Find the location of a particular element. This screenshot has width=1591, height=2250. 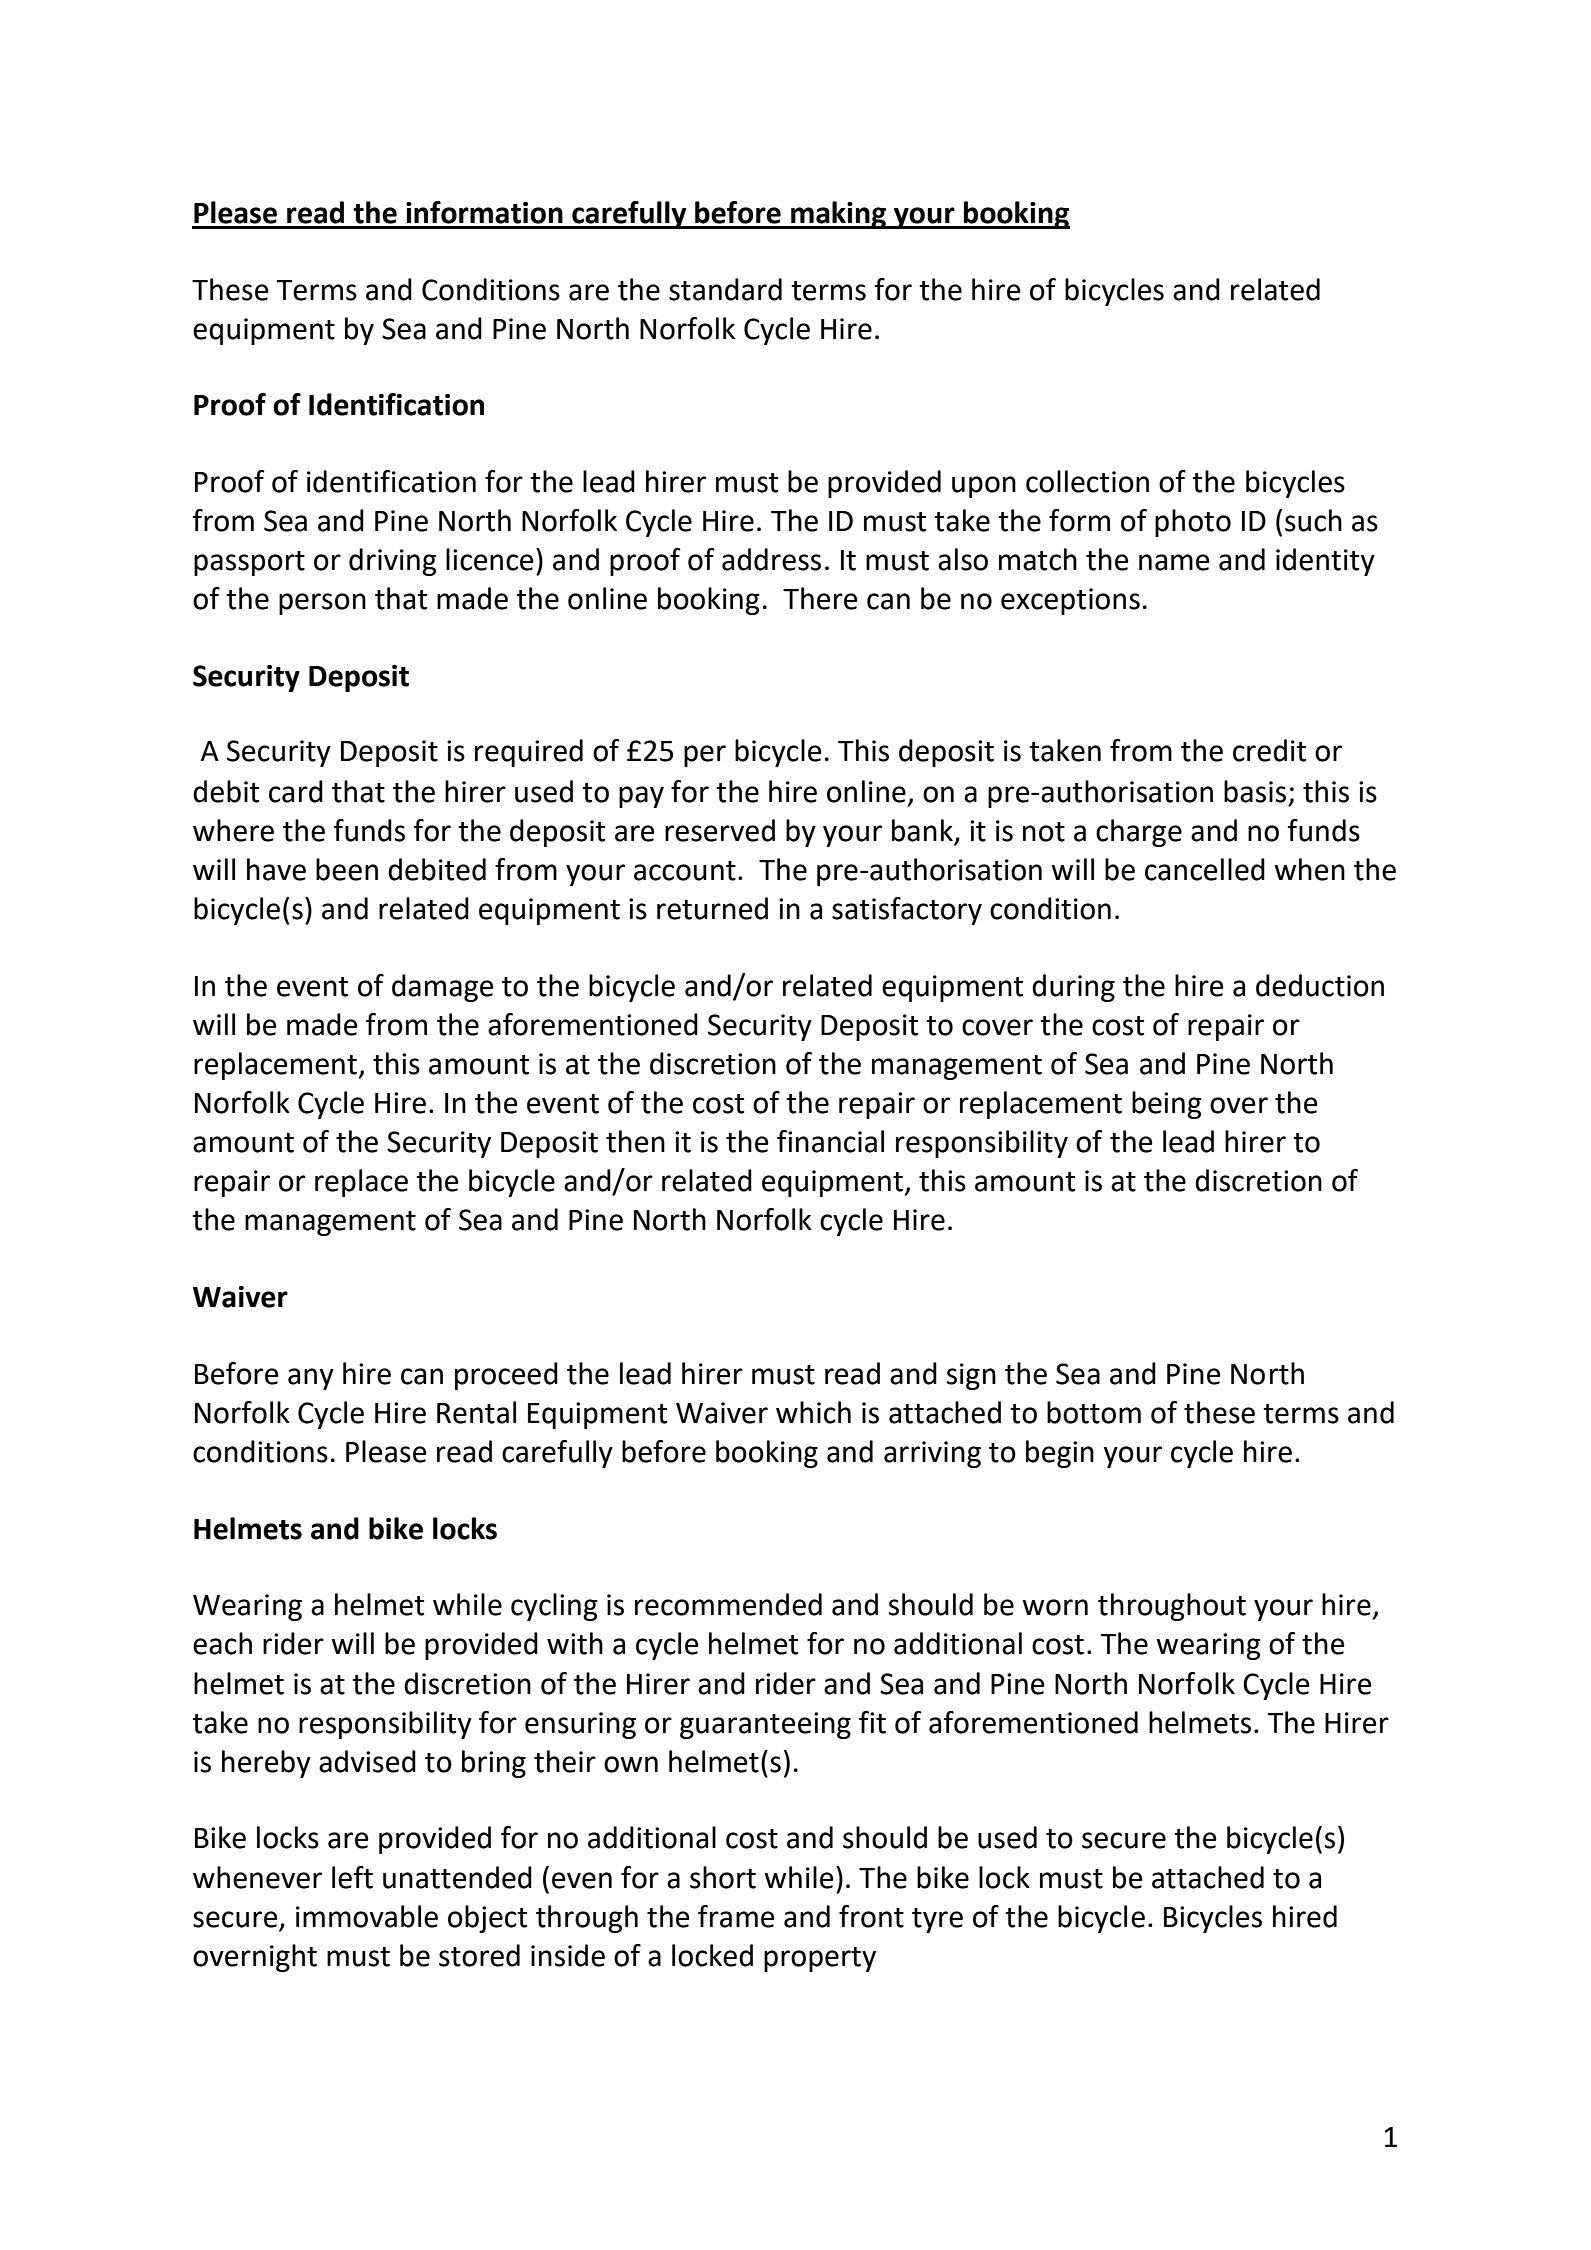

standard is located at coordinates (725, 289).
